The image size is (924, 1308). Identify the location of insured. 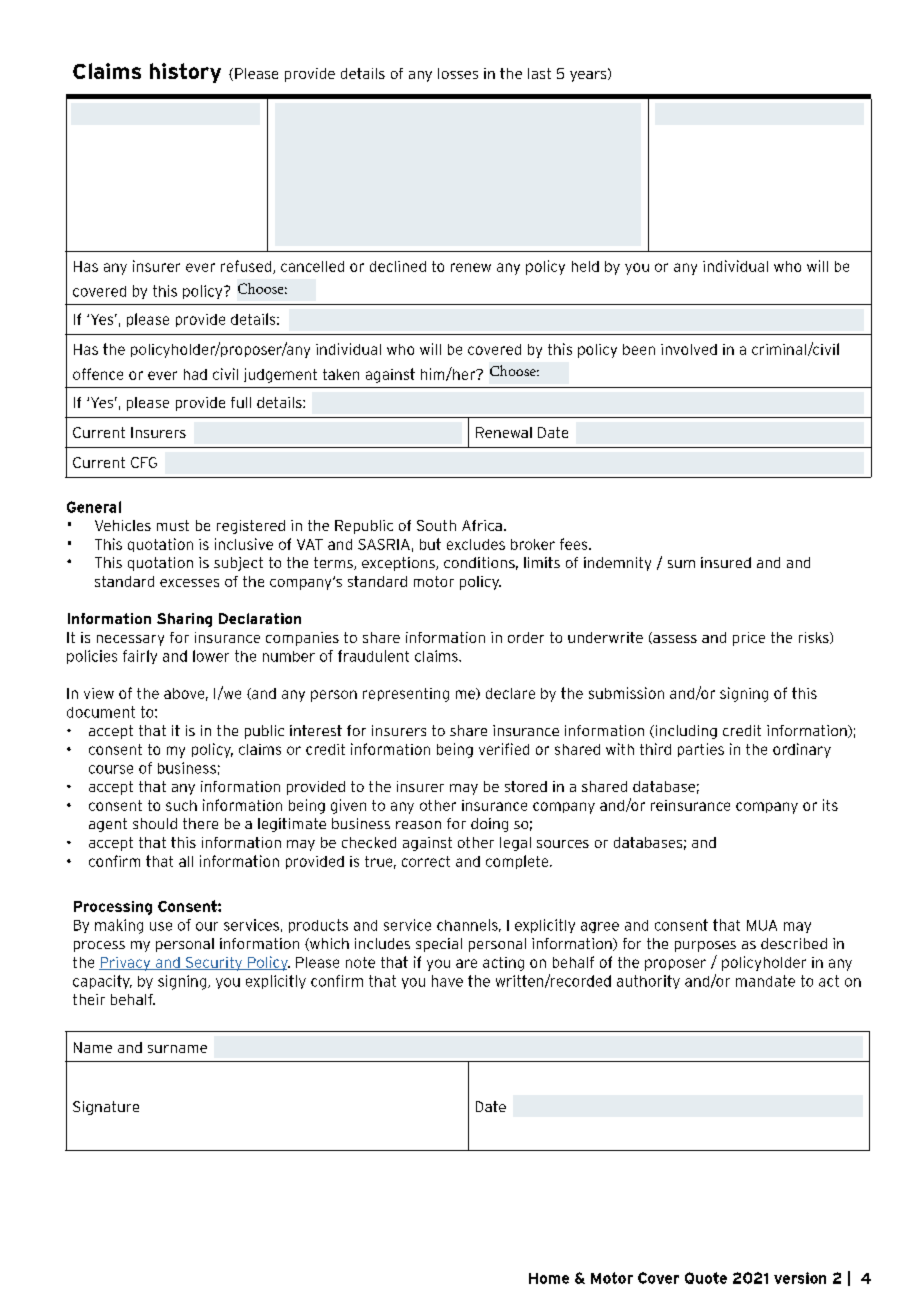
(726, 562).
